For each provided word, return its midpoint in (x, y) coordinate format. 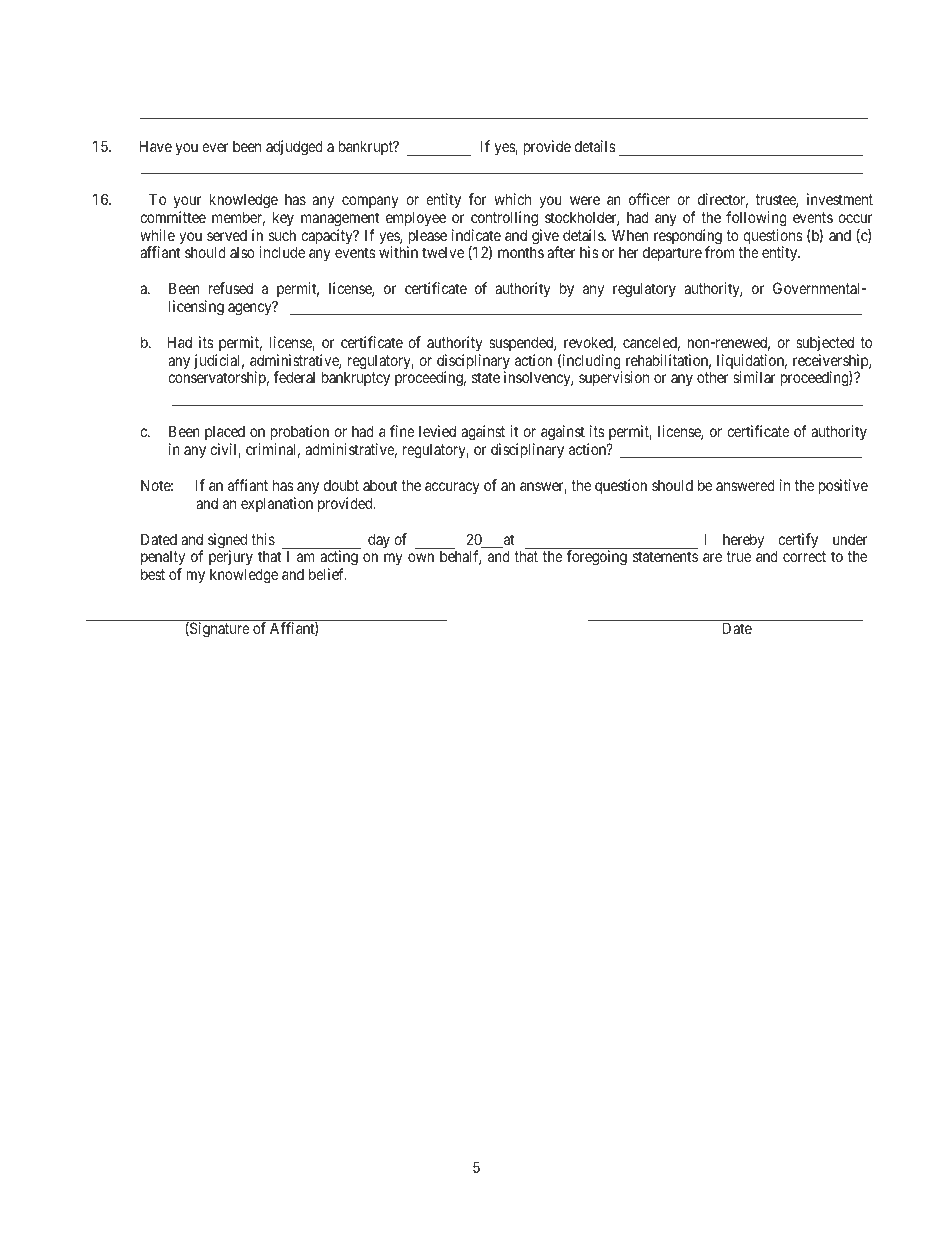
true (738, 557)
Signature (219, 630)
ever (215, 147)
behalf (460, 557)
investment (840, 199)
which (512, 199)
